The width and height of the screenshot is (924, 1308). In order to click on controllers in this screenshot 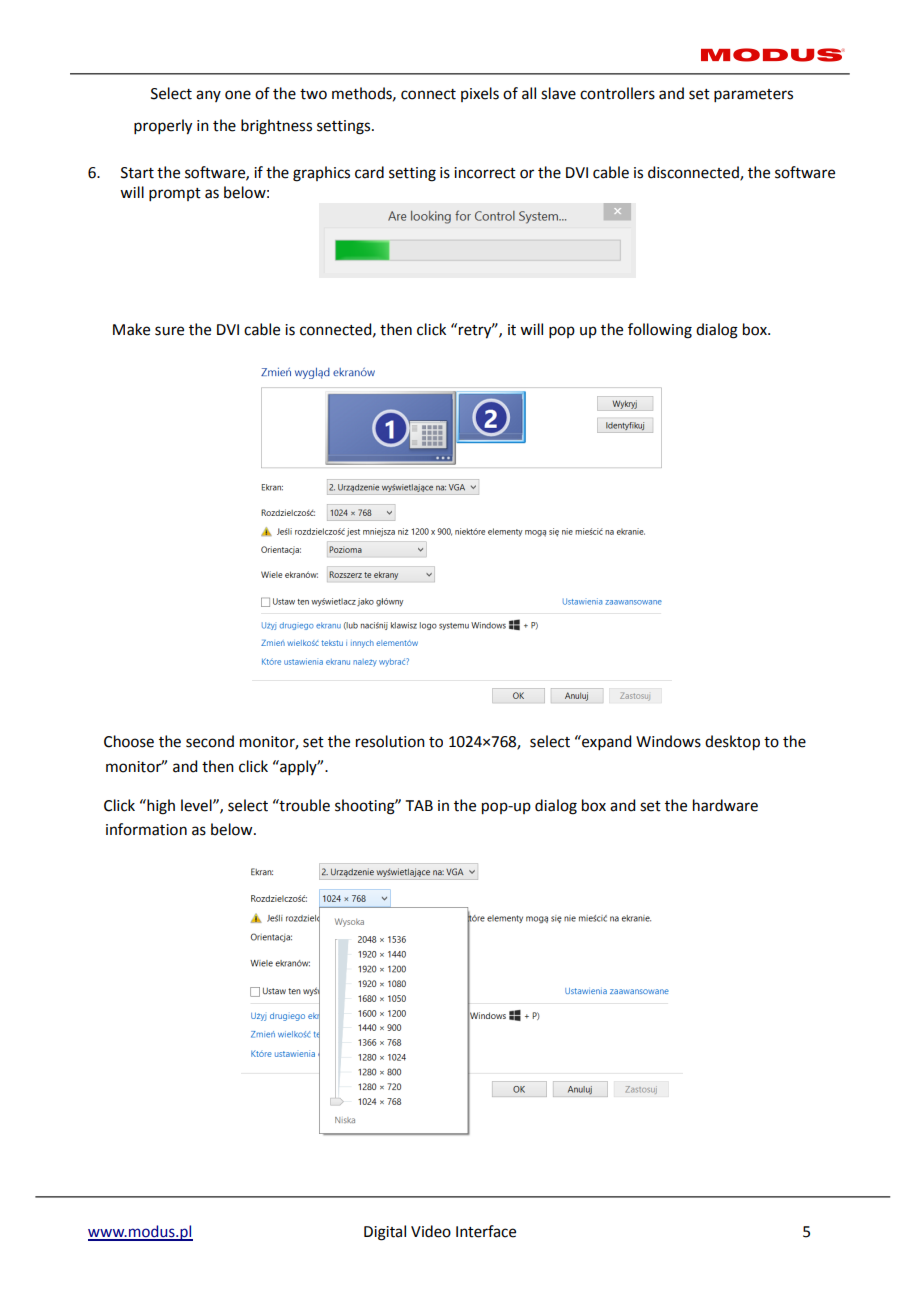, I will do `click(617, 93)`.
